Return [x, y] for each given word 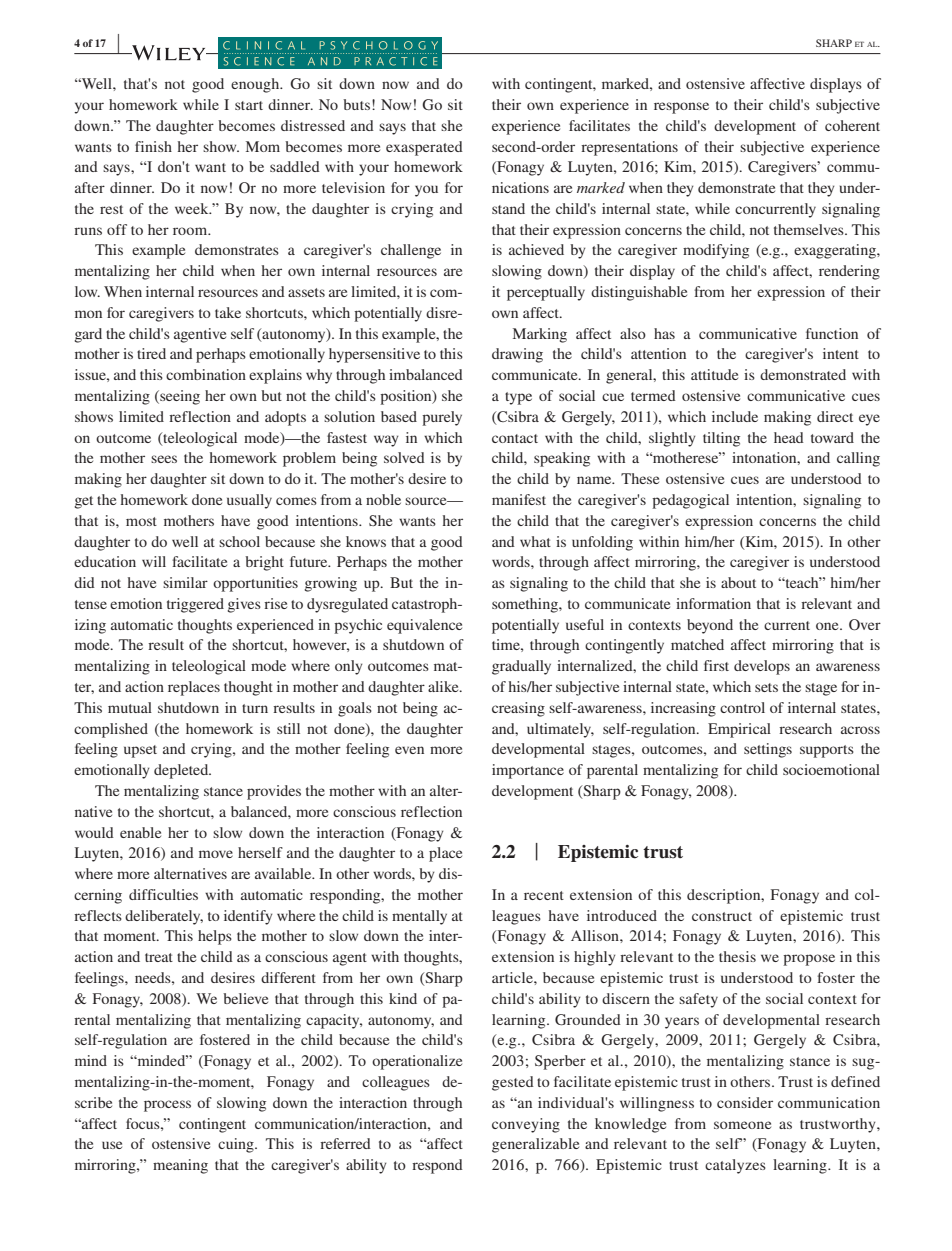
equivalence [424, 626]
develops [762, 667]
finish [153, 146]
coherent [852, 125]
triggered [195, 605]
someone [742, 1125]
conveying [526, 1125]
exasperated [424, 148]
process [167, 1106]
